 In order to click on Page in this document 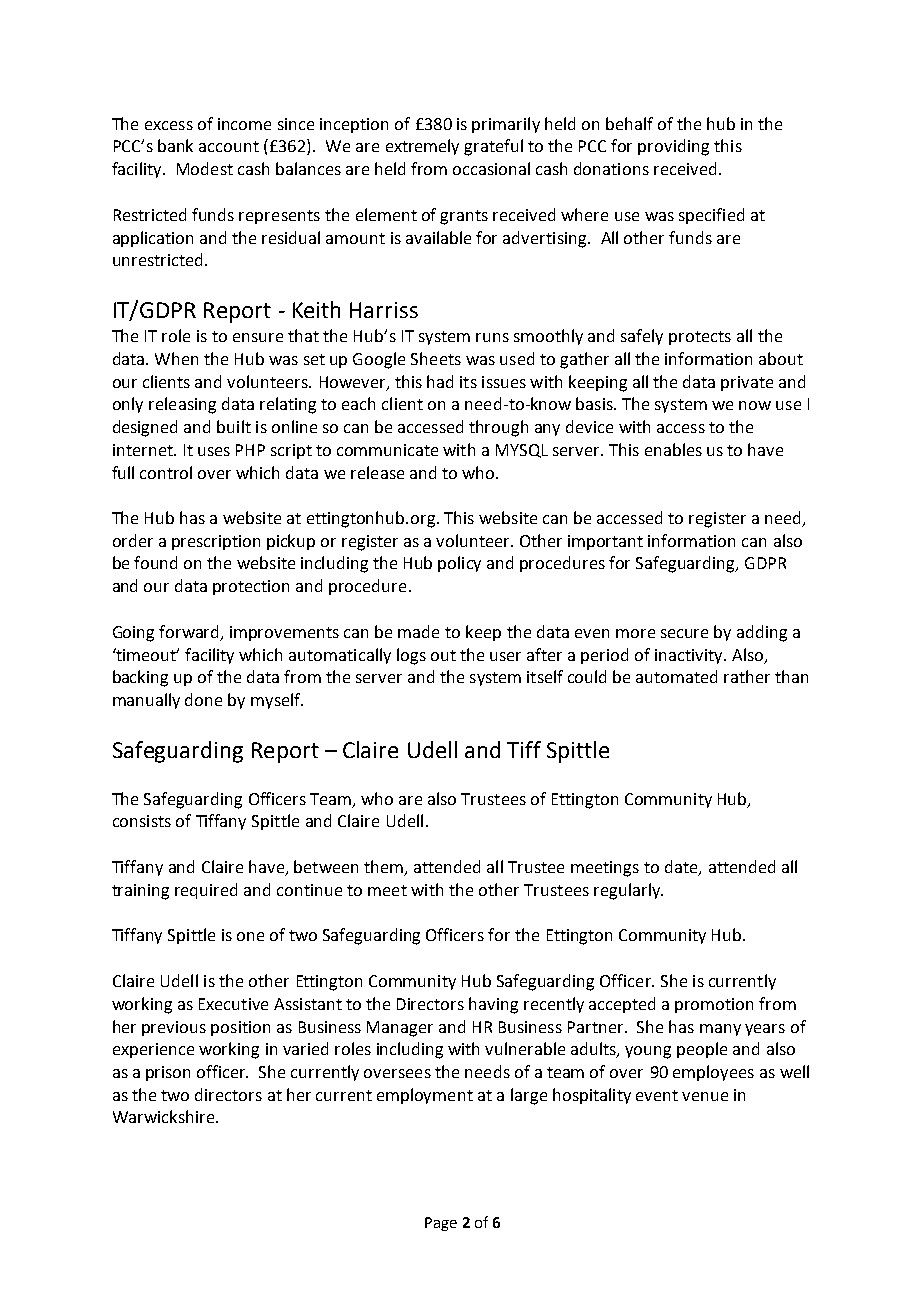, I will do `click(441, 1224)`.
